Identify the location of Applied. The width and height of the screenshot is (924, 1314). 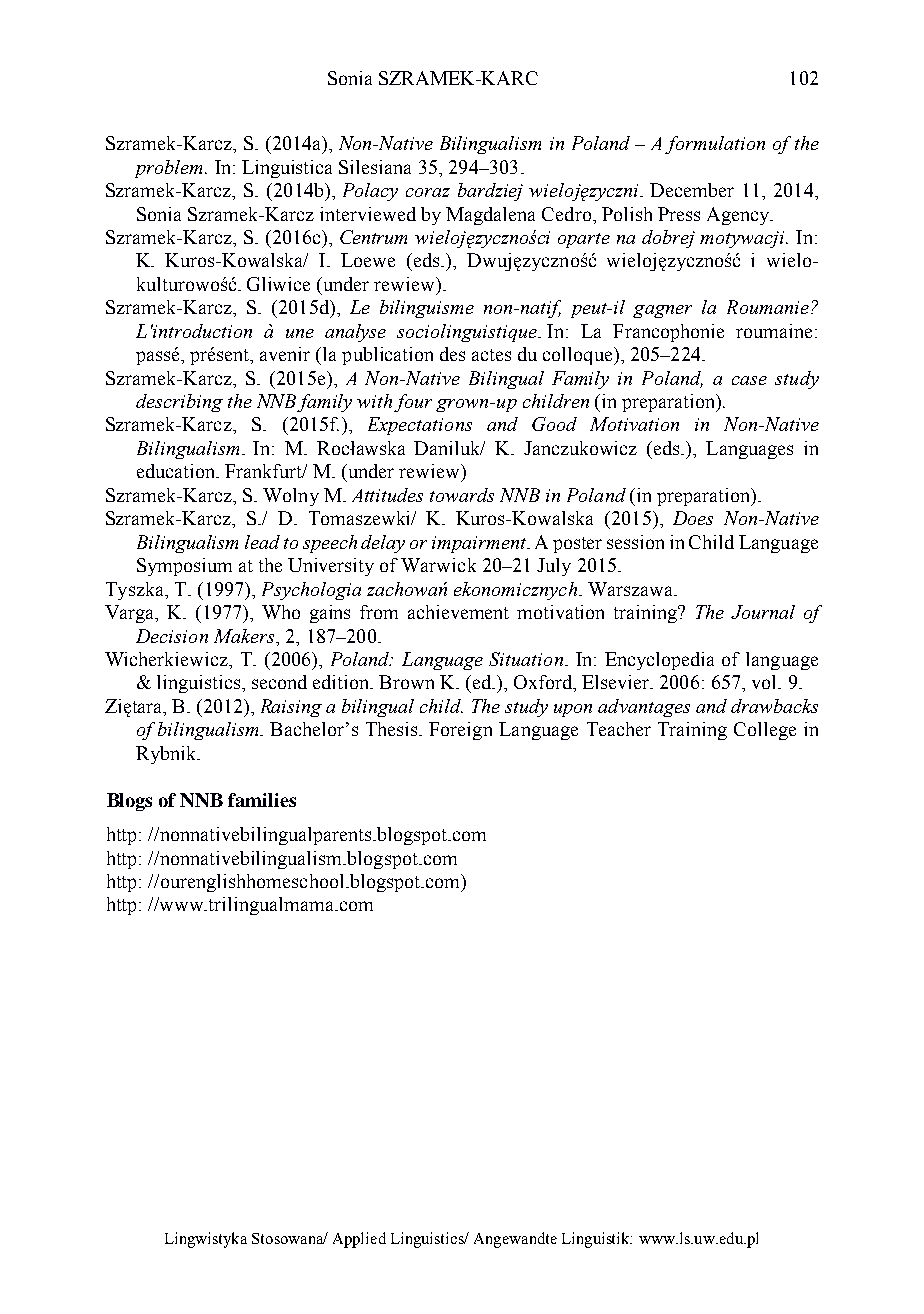
(359, 1240).
